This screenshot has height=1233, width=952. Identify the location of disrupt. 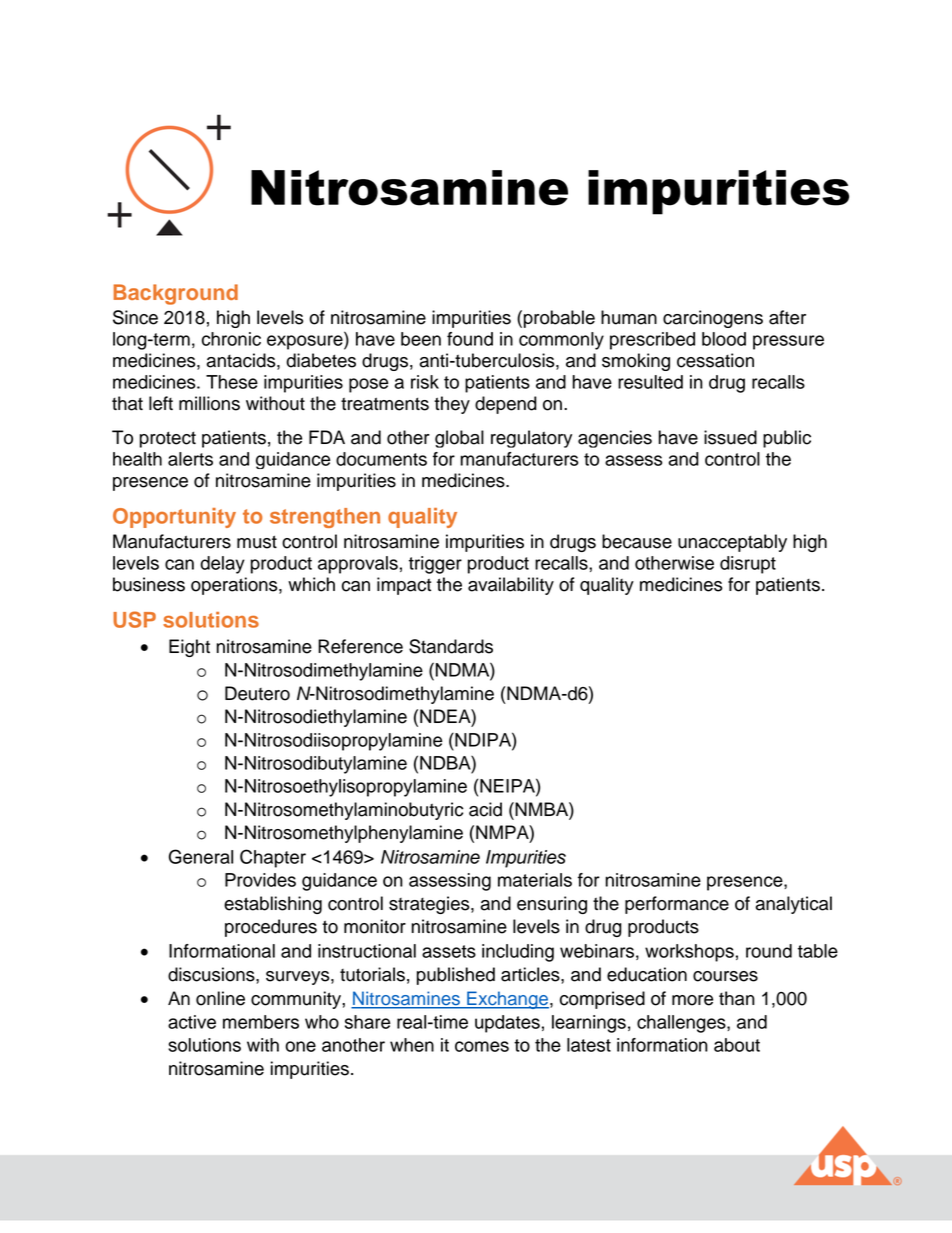
(748, 565).
